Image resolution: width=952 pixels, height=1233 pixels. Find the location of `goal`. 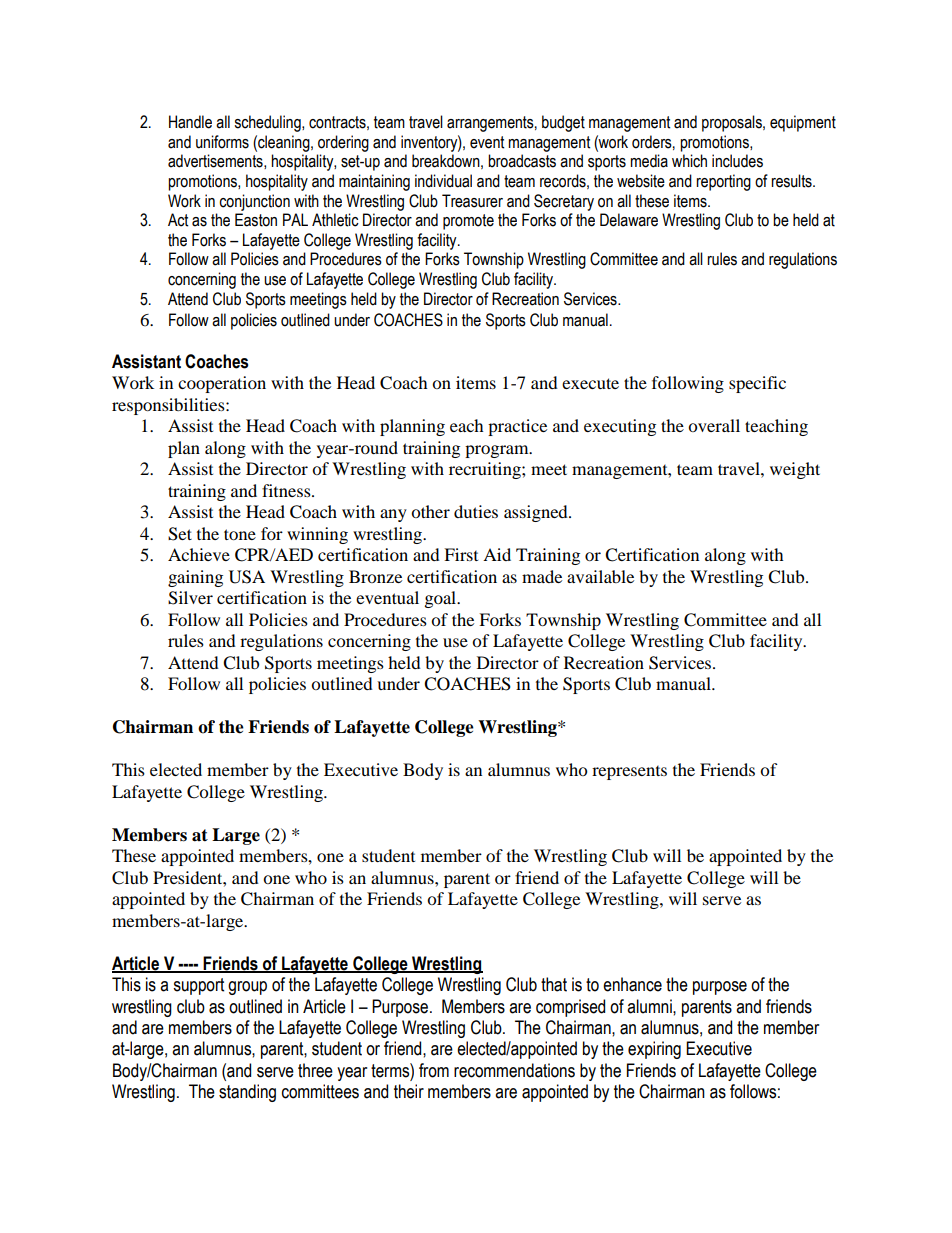

goal is located at coordinates (442, 599).
